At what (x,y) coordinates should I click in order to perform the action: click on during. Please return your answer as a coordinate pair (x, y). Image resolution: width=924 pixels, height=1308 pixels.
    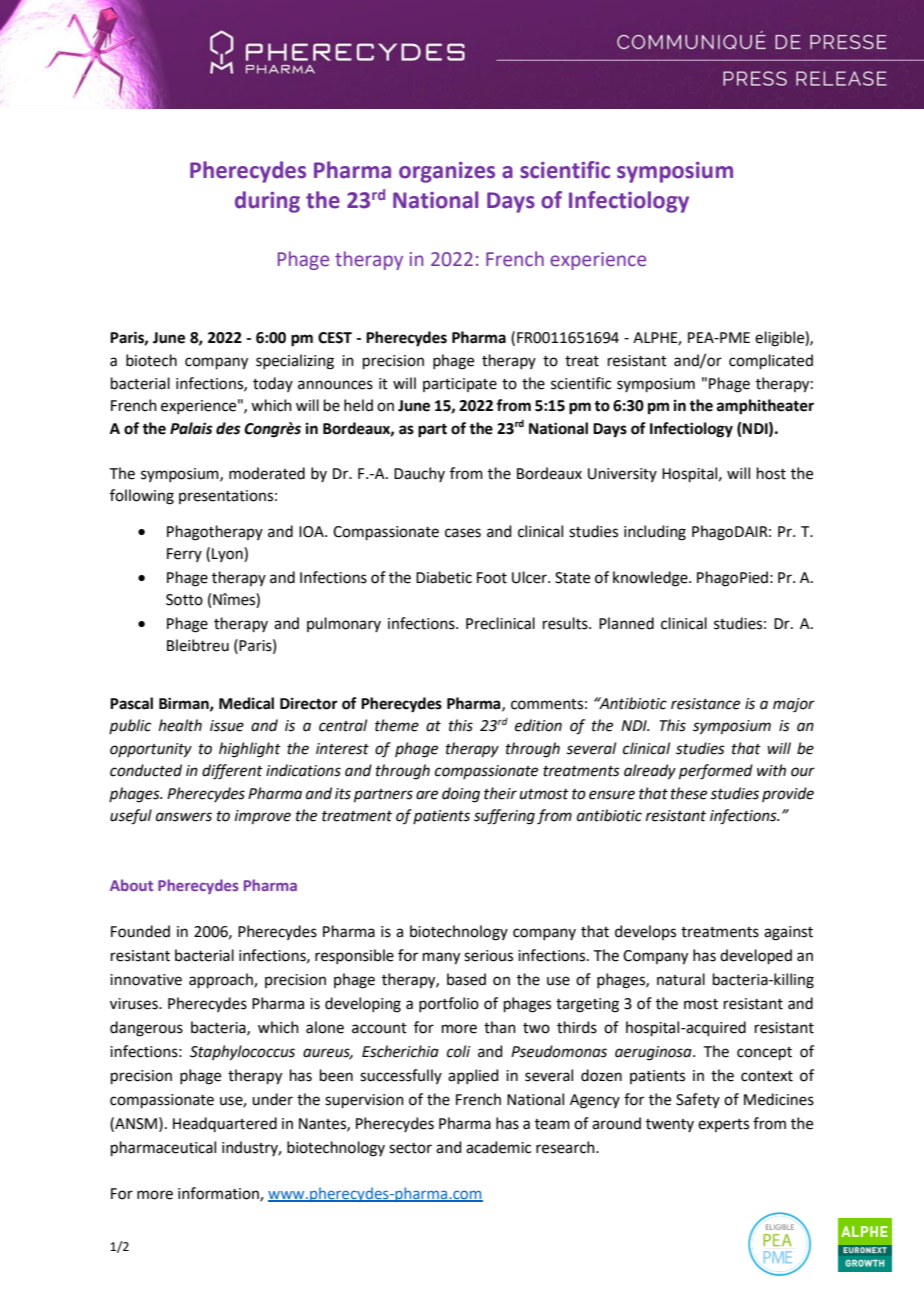
    Looking at the image, I should click on (267, 202).
